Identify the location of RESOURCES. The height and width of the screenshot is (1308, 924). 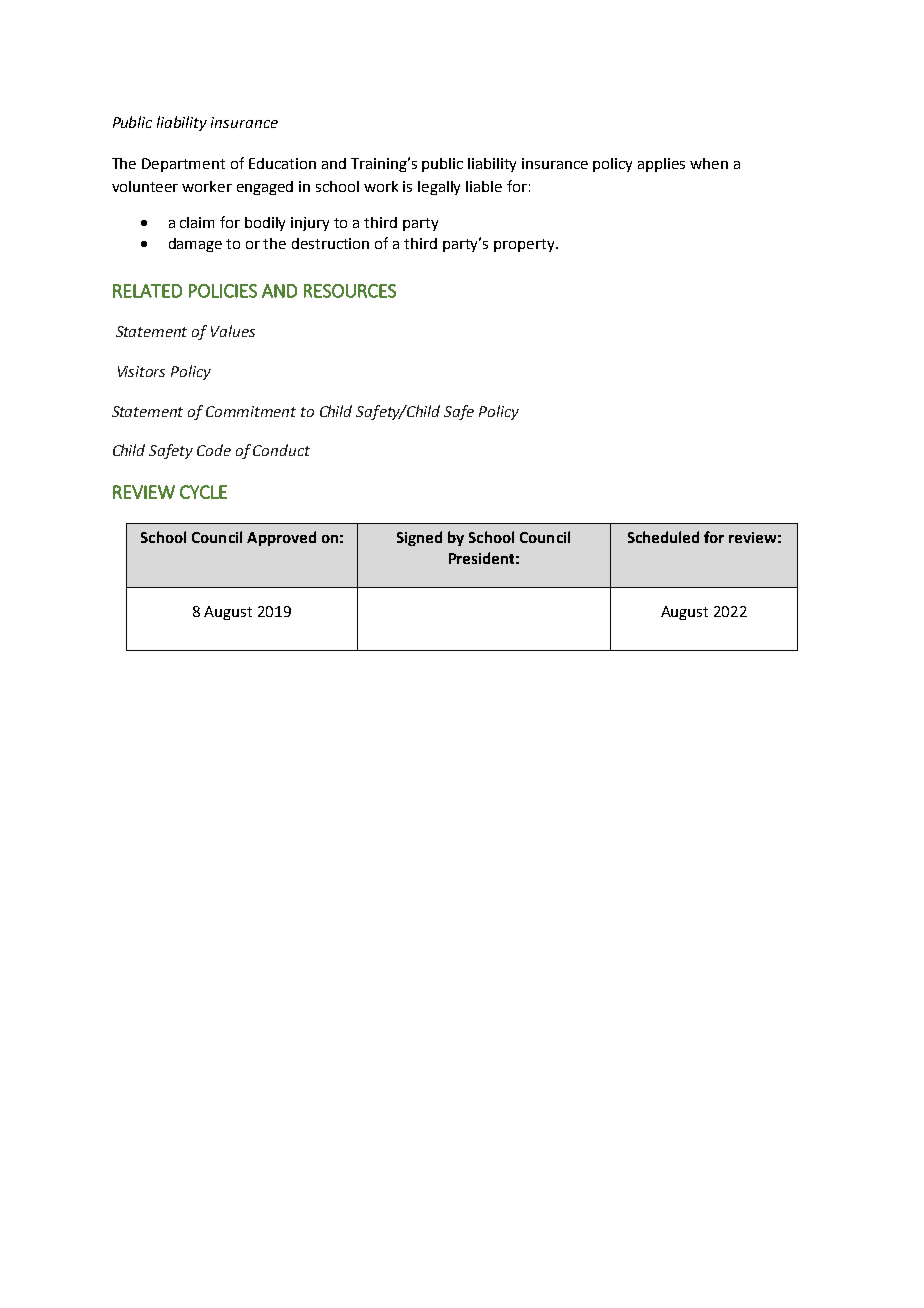
(350, 291).
